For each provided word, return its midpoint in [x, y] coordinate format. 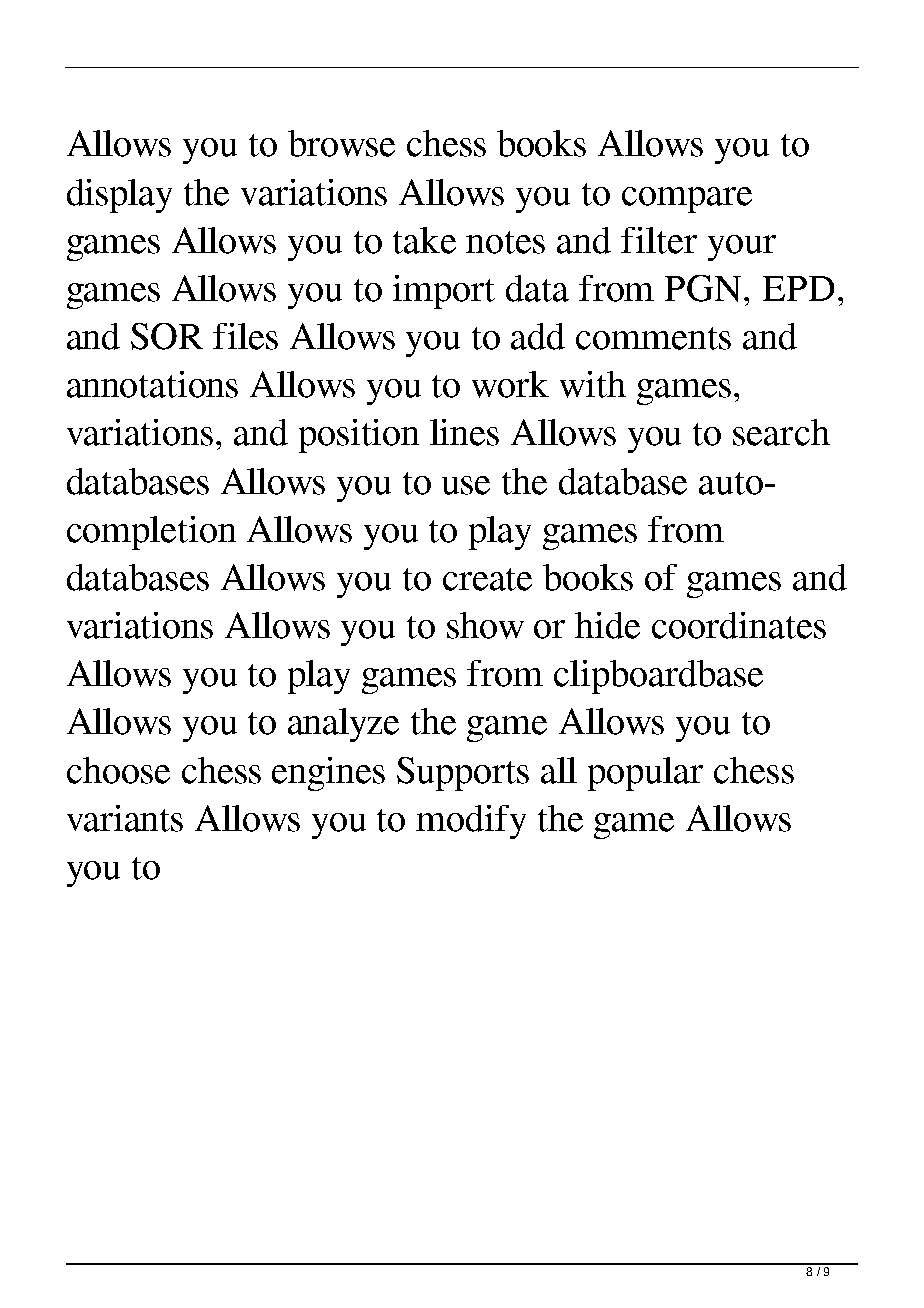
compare [687, 200]
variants [125, 818]
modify [471, 822]
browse [341, 143]
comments [653, 338]
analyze [343, 725]
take [424, 240]
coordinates [739, 625]
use [466, 485]
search [781, 432]
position [359, 436]
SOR [167, 336]
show [485, 625]
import [444, 292]
